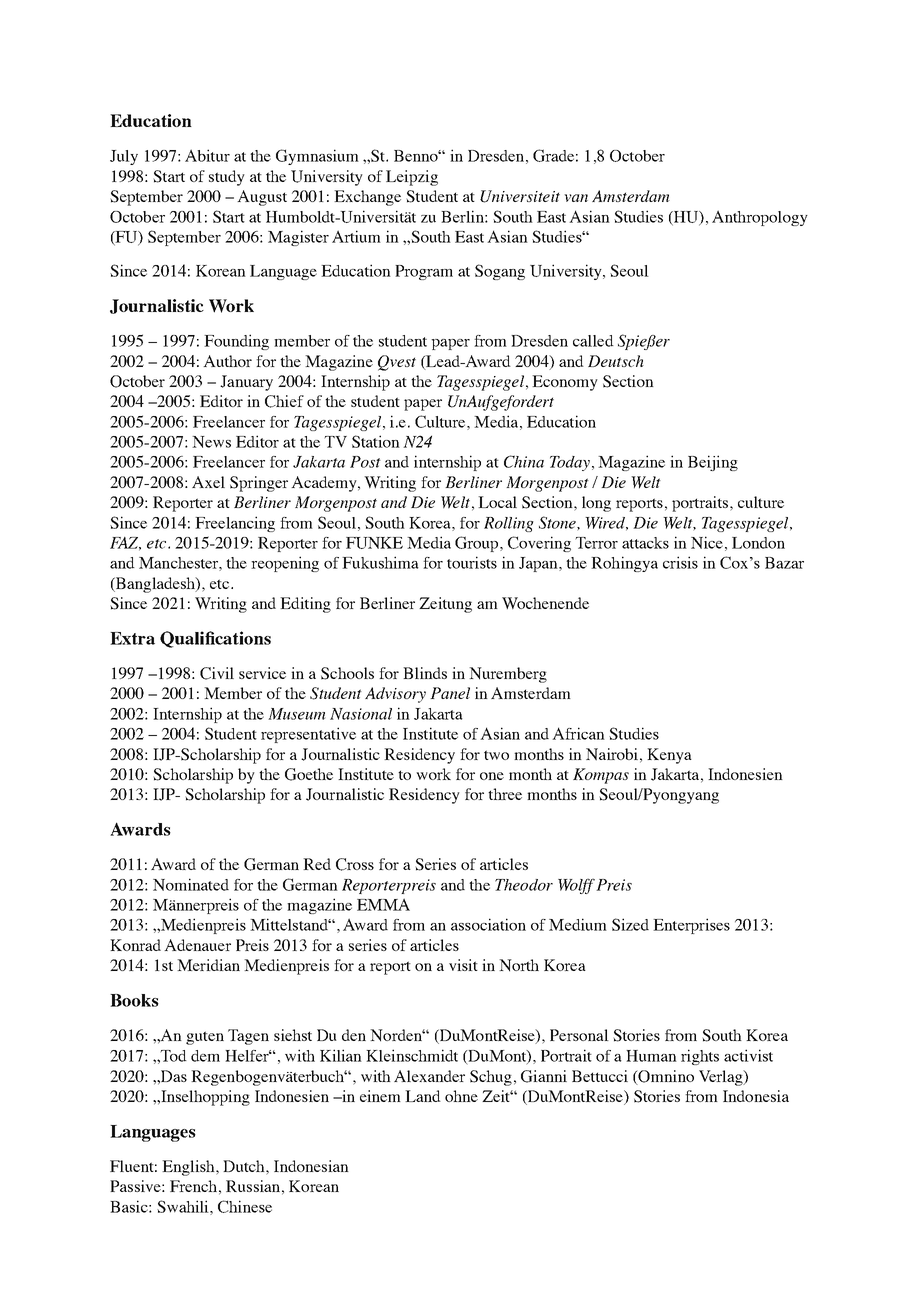 The width and height of the page is (924, 1308). I want to click on Land, so click(423, 1096).
